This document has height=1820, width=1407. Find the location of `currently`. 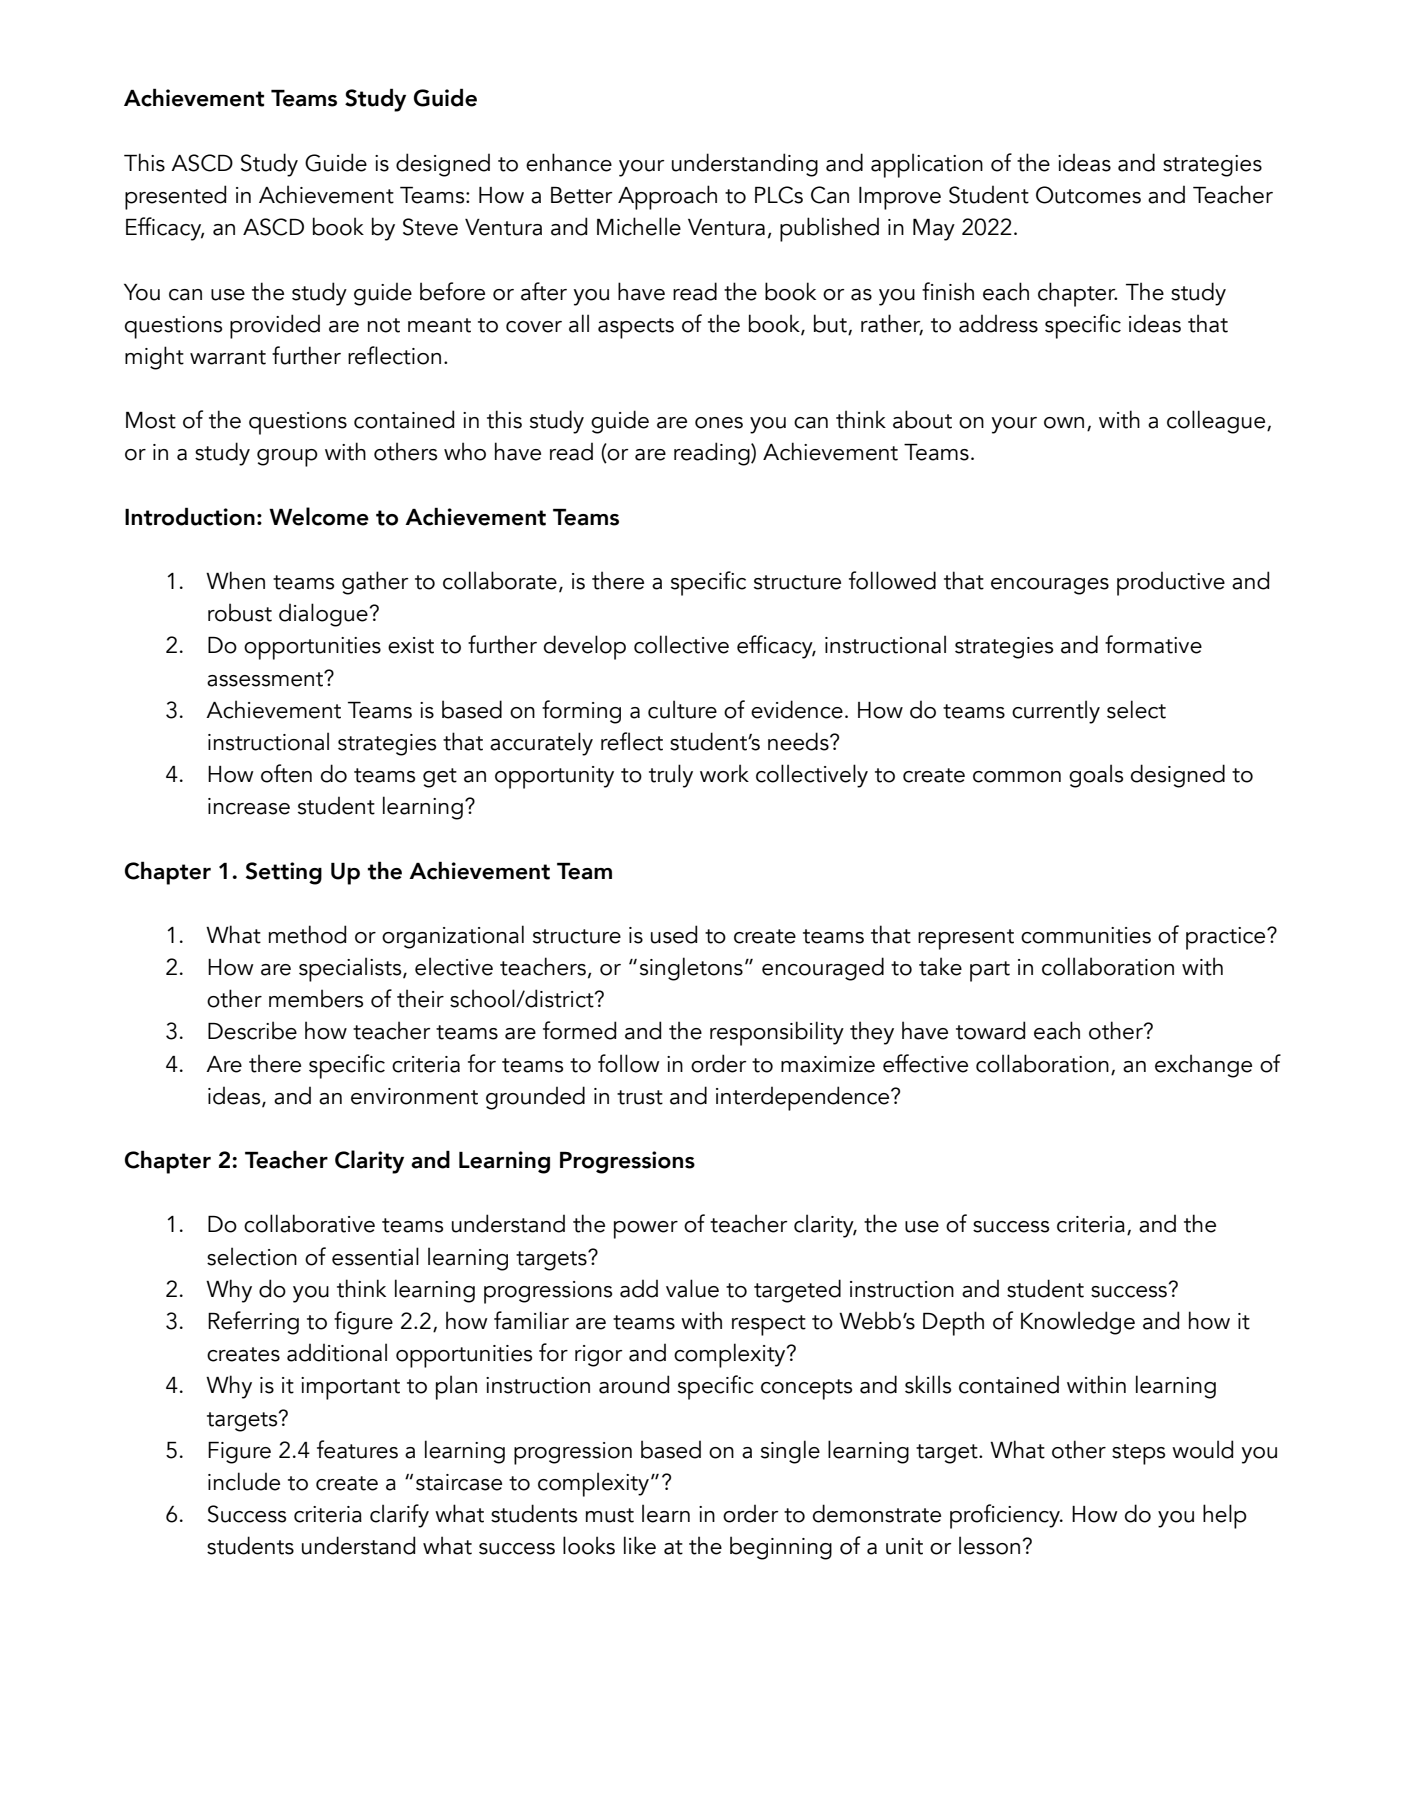

currently is located at coordinates (1056, 712).
